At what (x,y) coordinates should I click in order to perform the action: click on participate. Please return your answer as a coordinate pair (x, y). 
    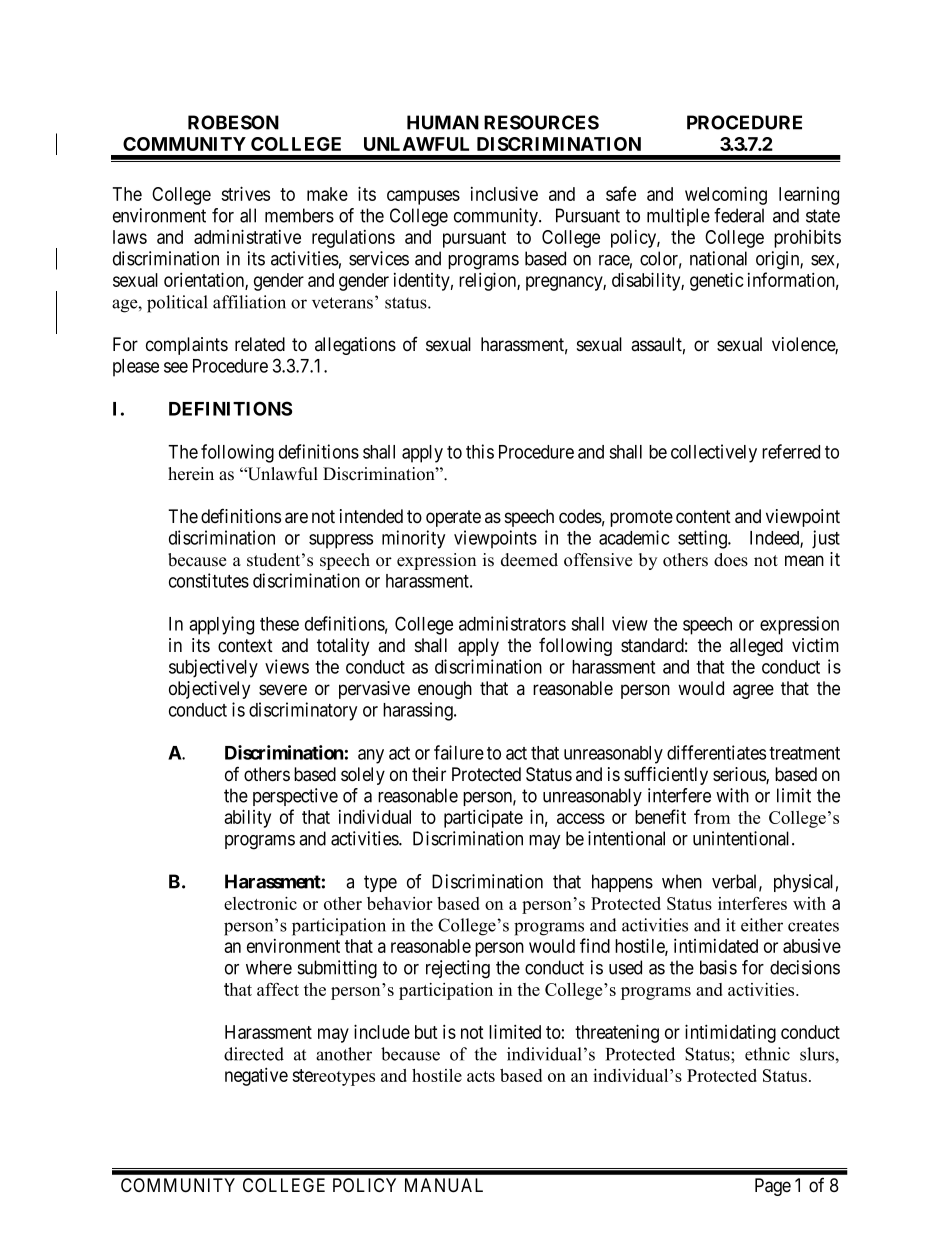
    Looking at the image, I should click on (483, 818).
